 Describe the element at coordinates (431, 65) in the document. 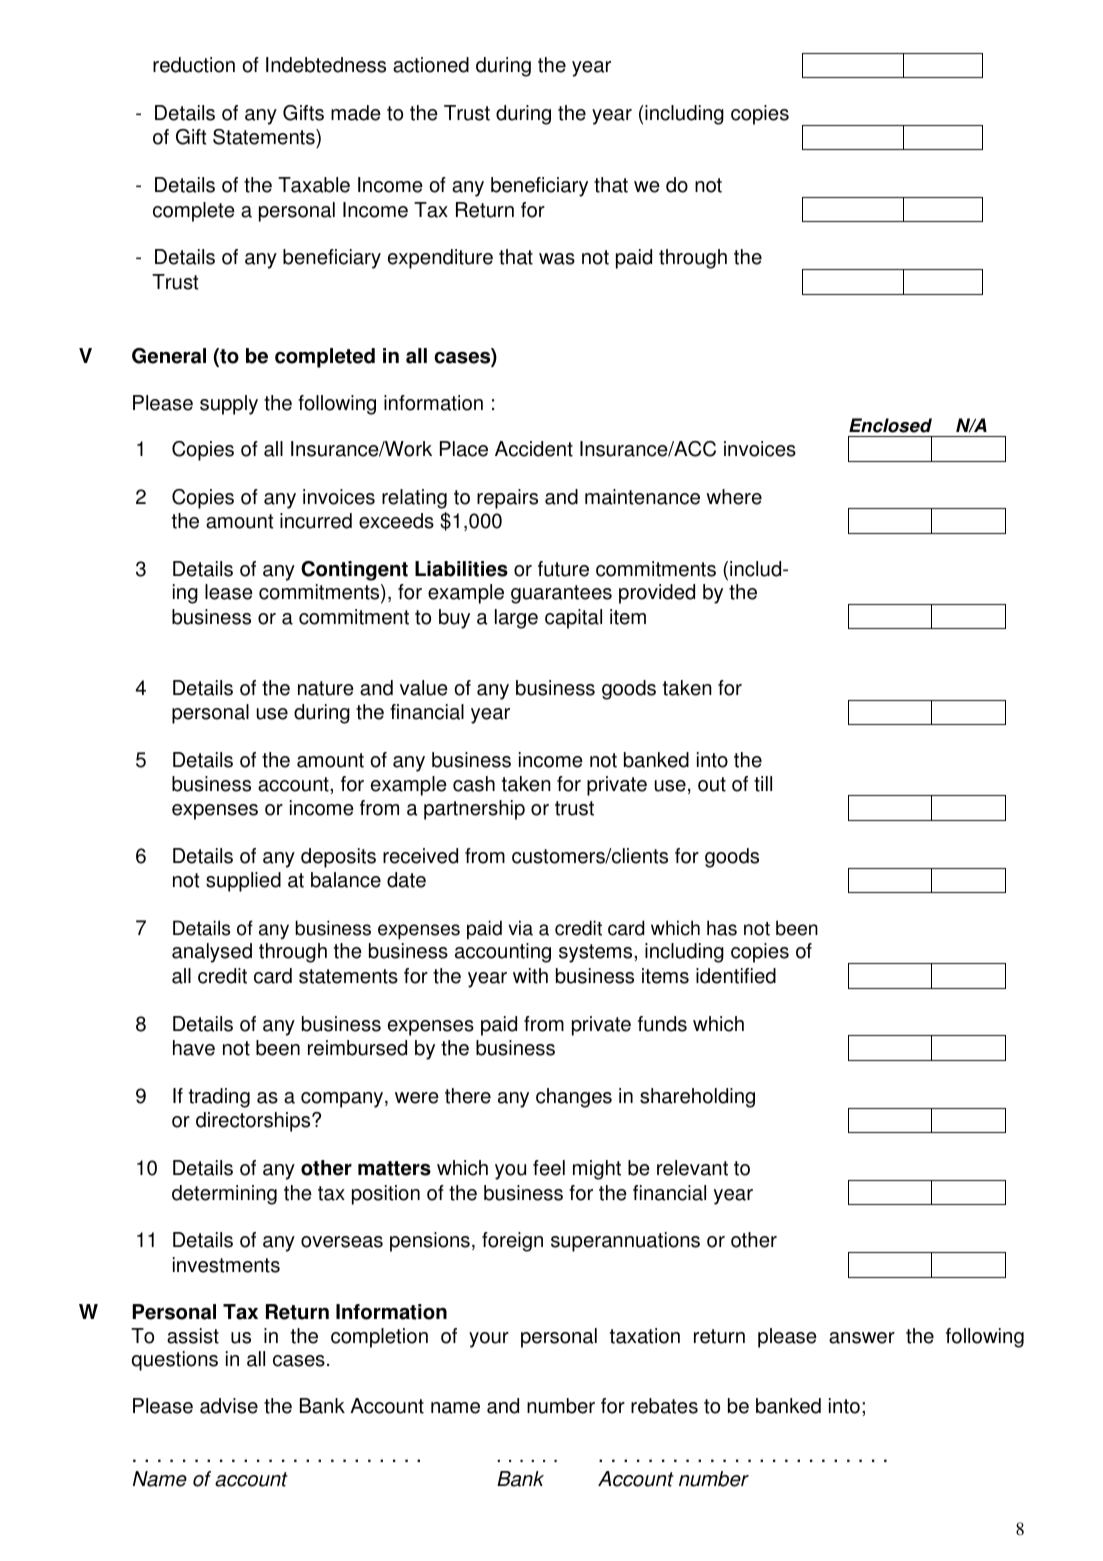

I see `actioned` at that location.
